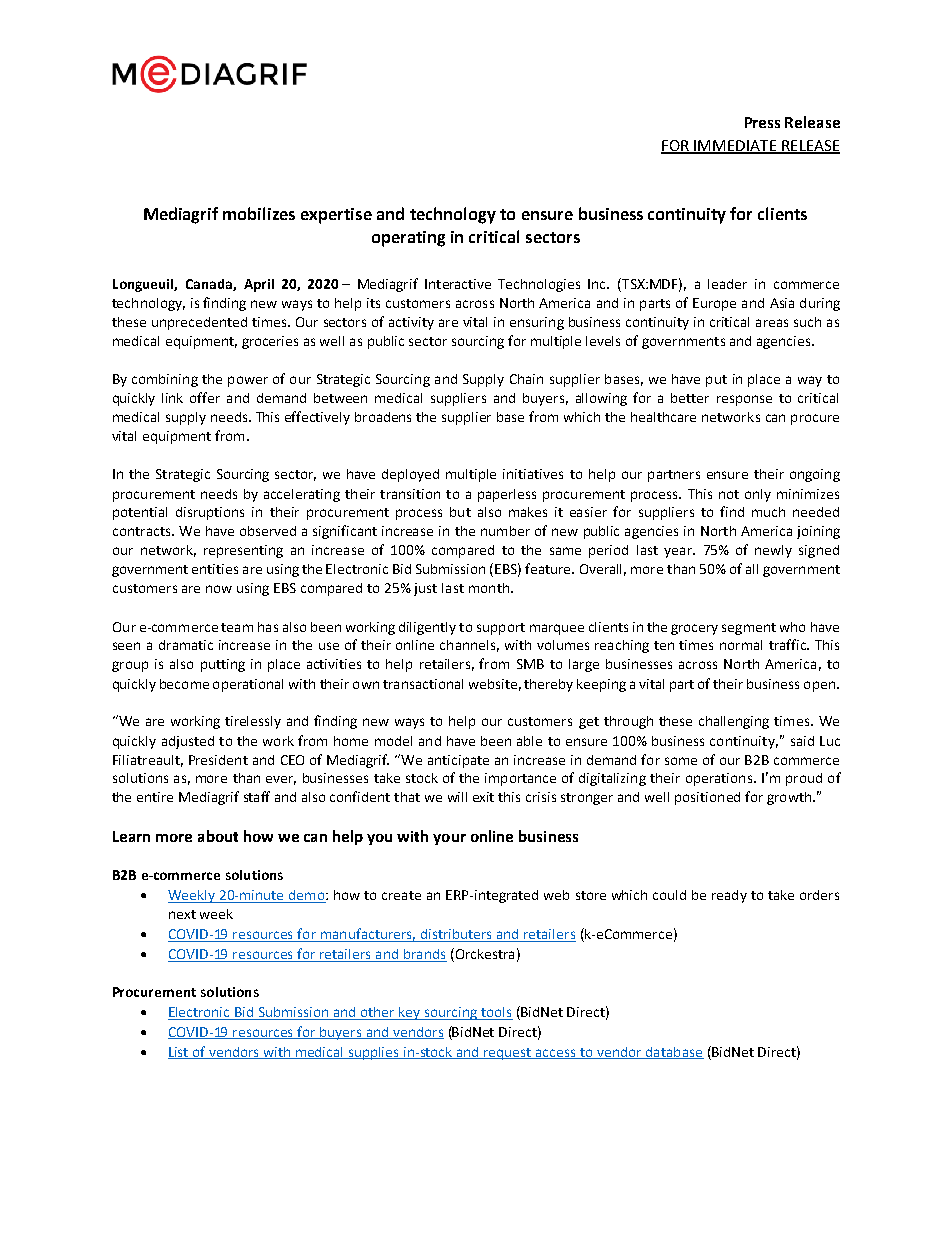 The height and width of the screenshot is (1233, 952). Describe the element at coordinates (526, 379) in the screenshot. I see `Chain` at that location.
